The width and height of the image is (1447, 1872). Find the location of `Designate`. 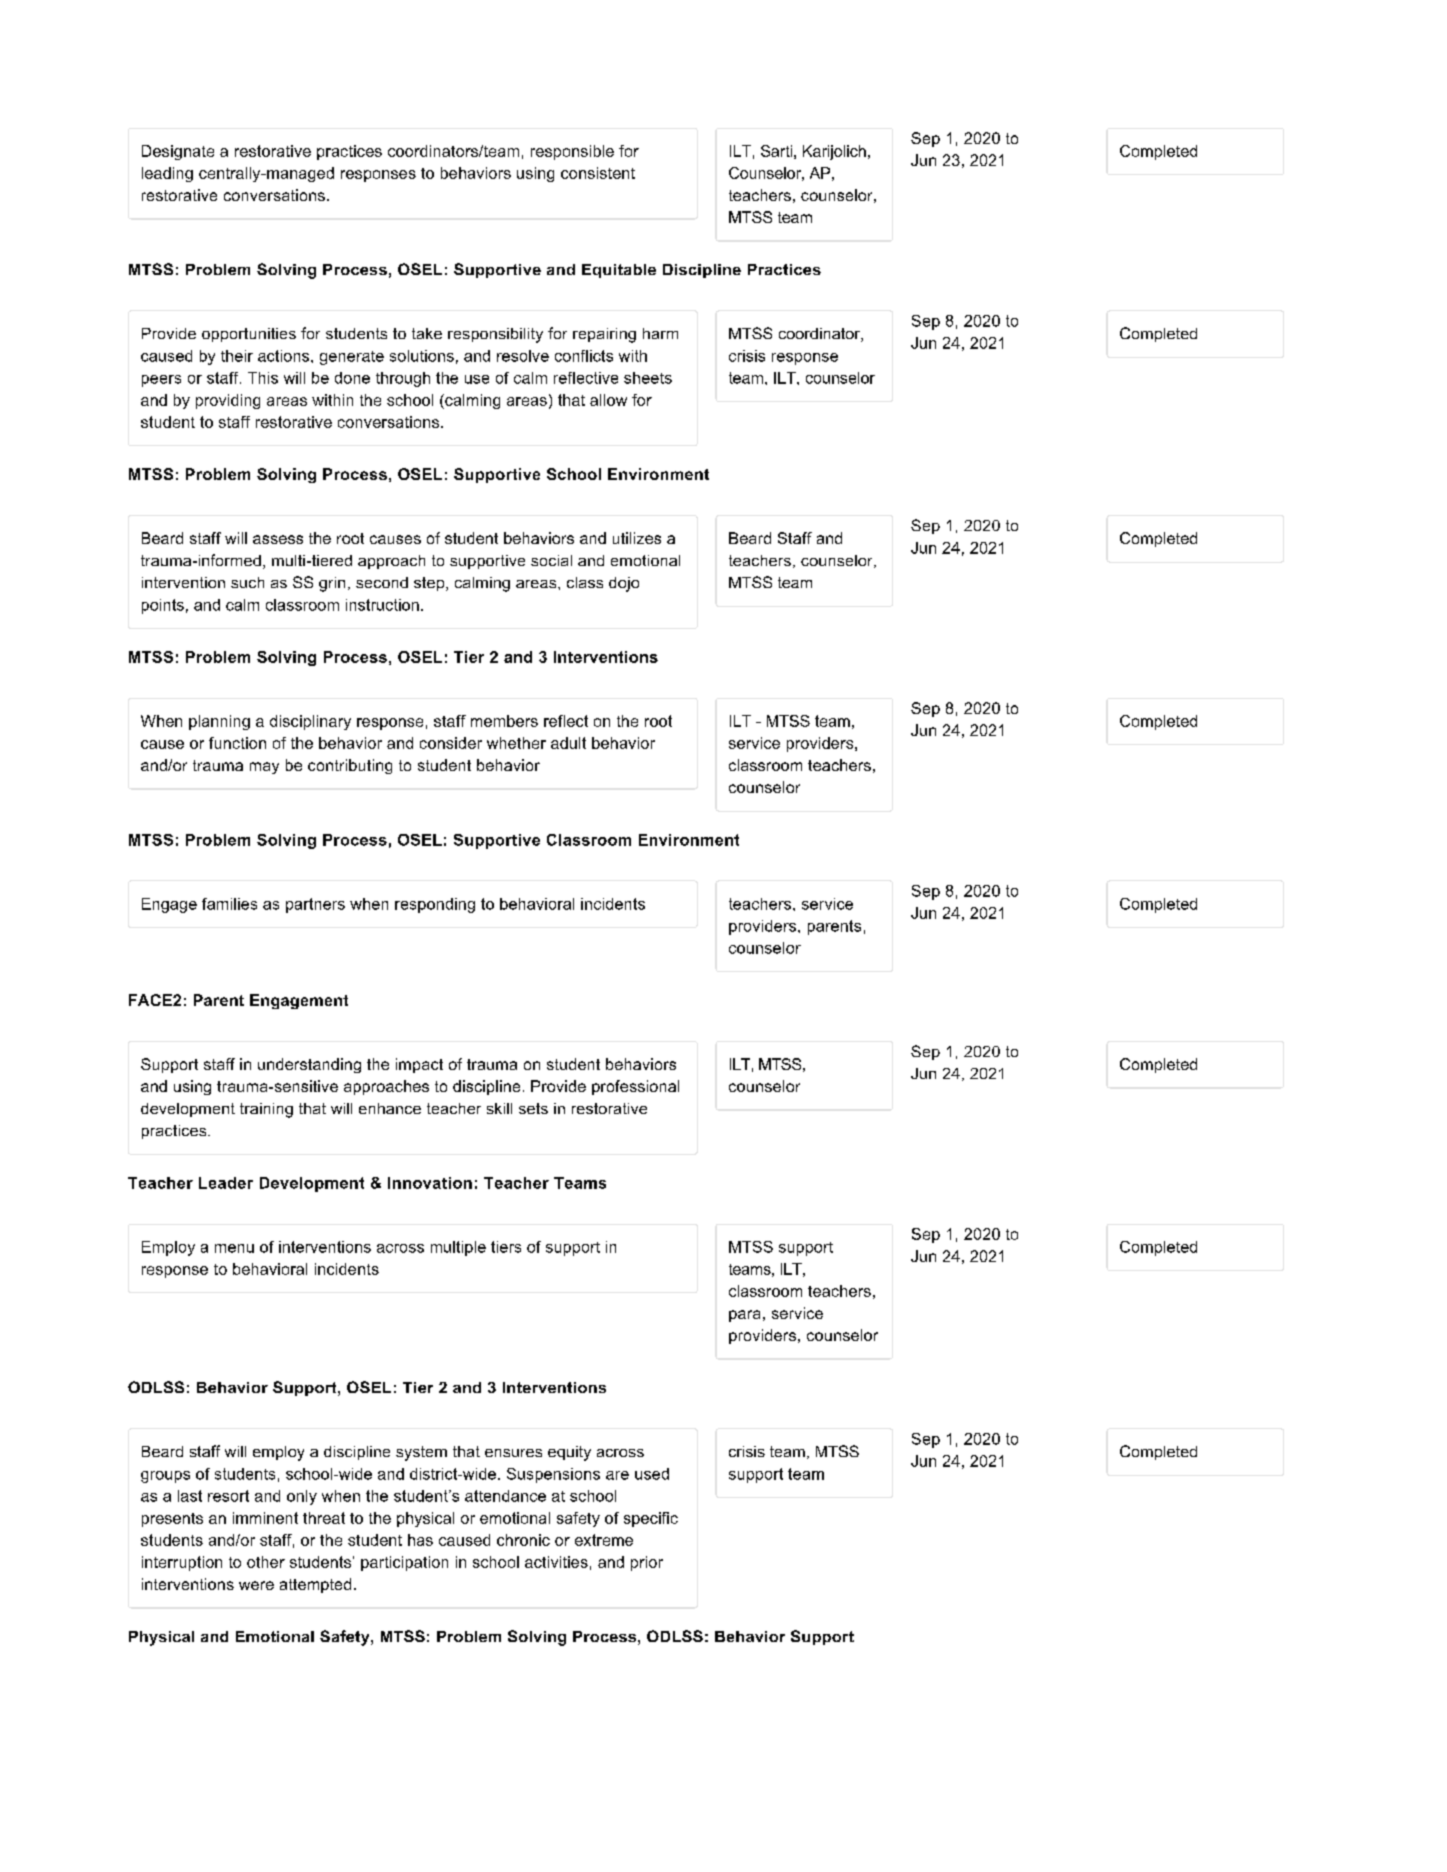

Designate is located at coordinates (178, 152).
